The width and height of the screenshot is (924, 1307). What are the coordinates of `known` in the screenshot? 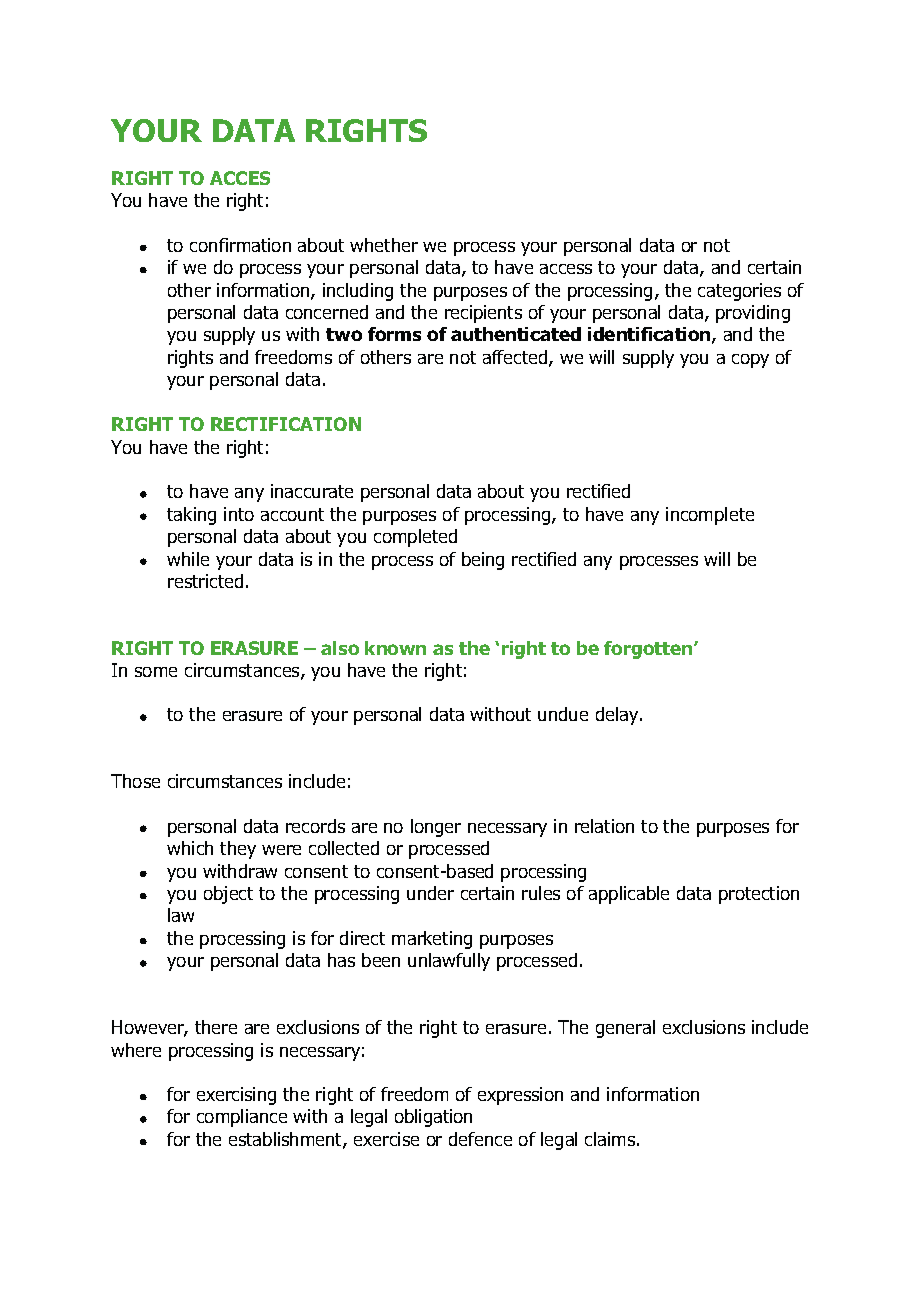 It's located at (395, 648).
